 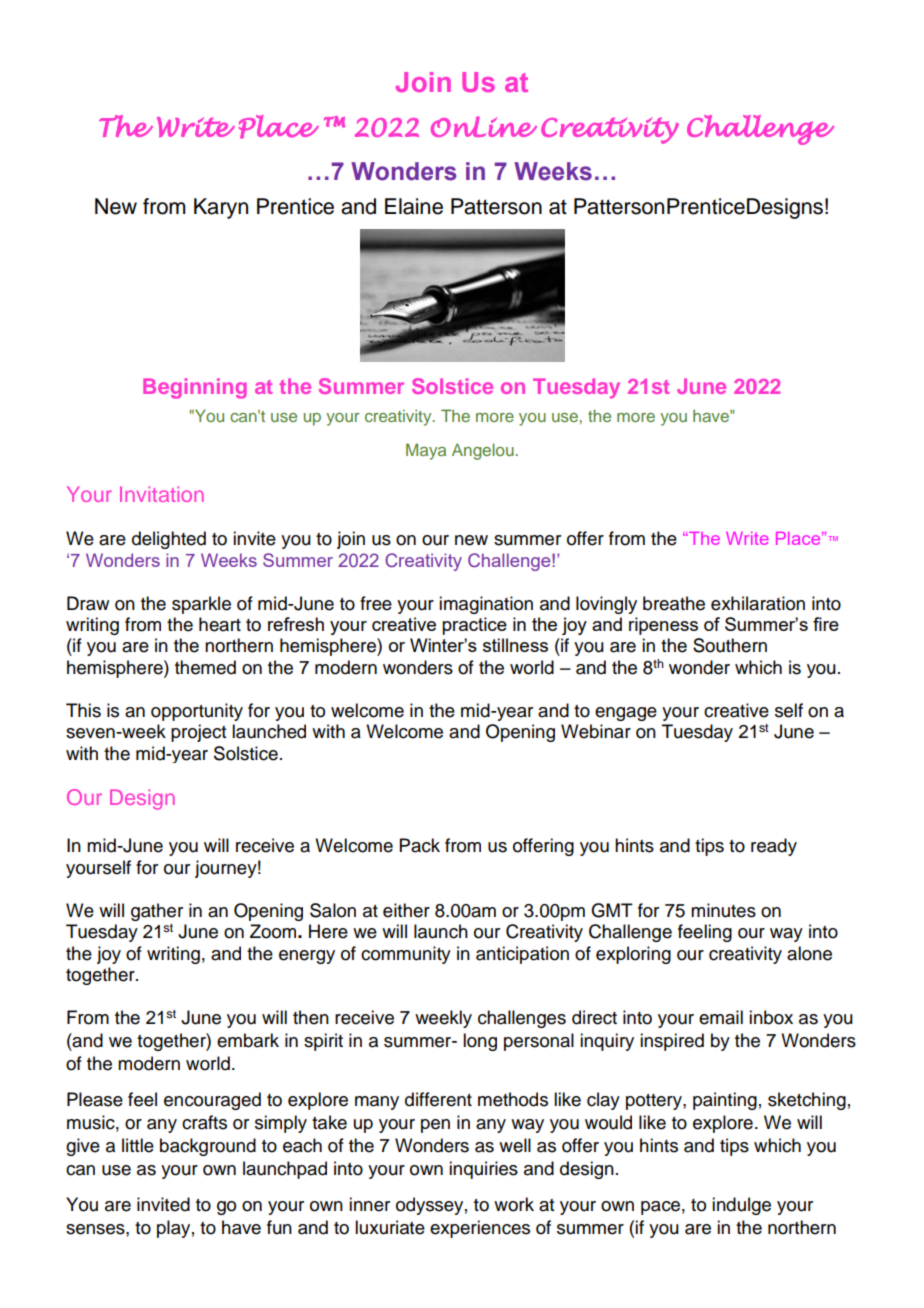 What do you see at coordinates (420, 845) in the page?
I see `Pack` at bounding box center [420, 845].
